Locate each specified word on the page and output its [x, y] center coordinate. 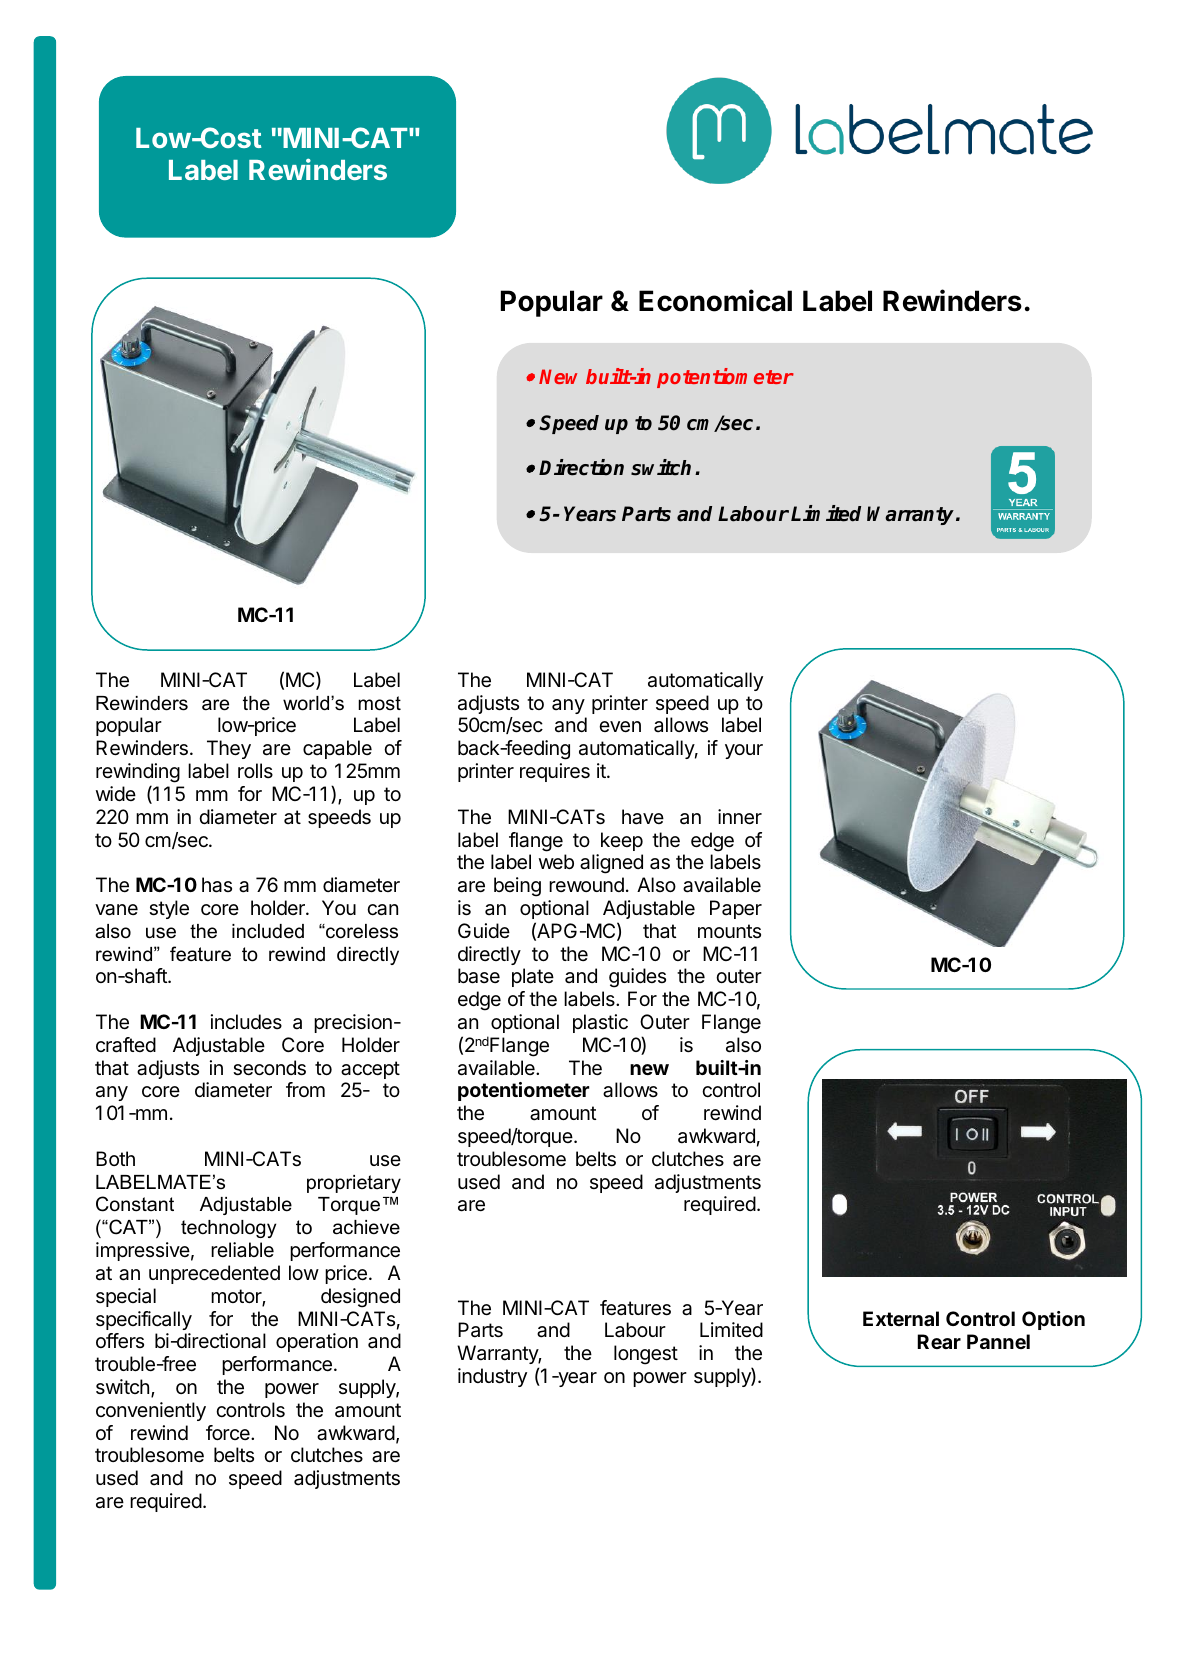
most [379, 703]
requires [555, 772]
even [620, 727]
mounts [729, 931]
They [229, 749]
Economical [715, 300]
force [229, 1432]
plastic [600, 1023]
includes [246, 1021]
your [744, 751]
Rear [939, 1341]
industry [492, 1377]
